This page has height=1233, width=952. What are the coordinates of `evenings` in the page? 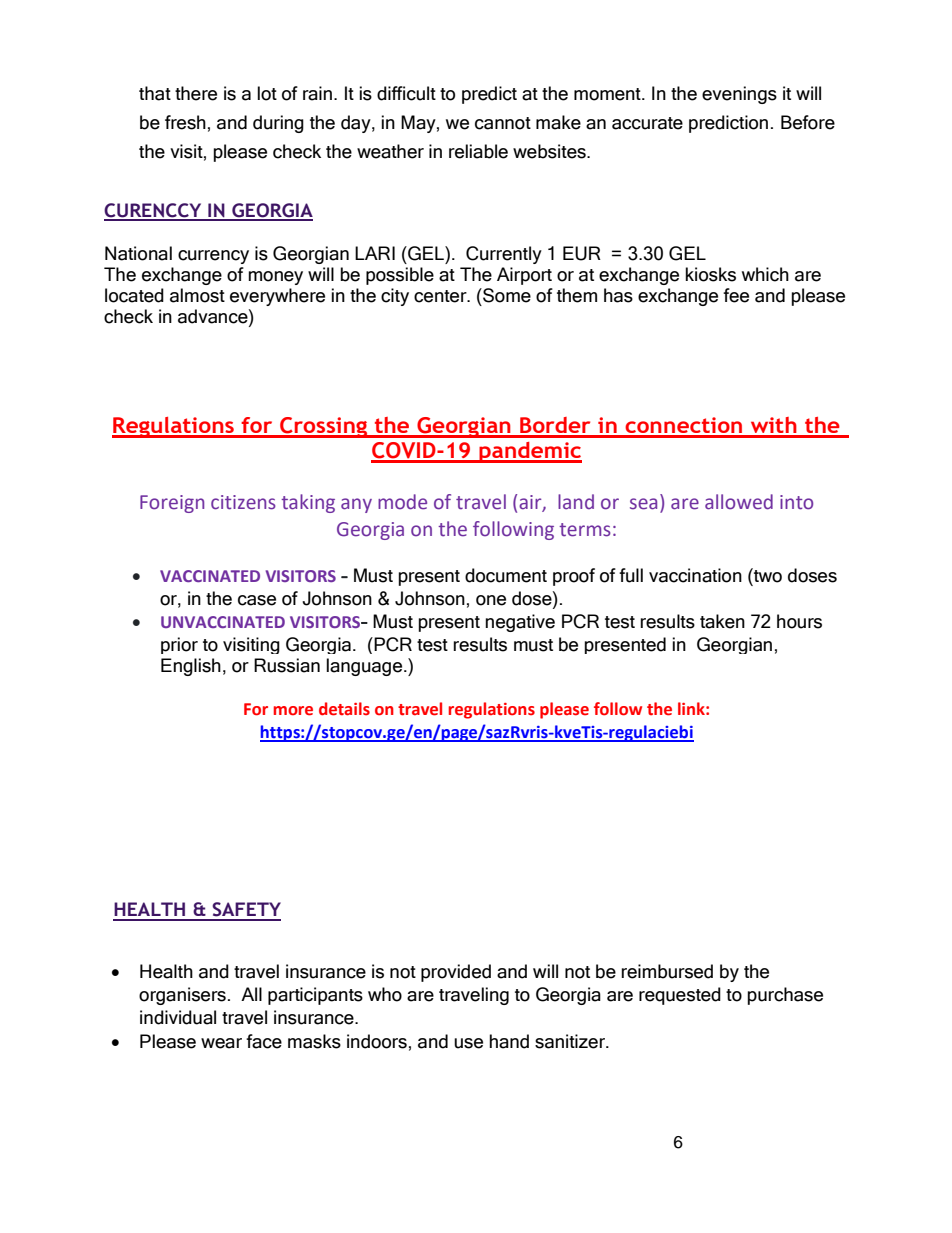 It's located at (739, 95).
